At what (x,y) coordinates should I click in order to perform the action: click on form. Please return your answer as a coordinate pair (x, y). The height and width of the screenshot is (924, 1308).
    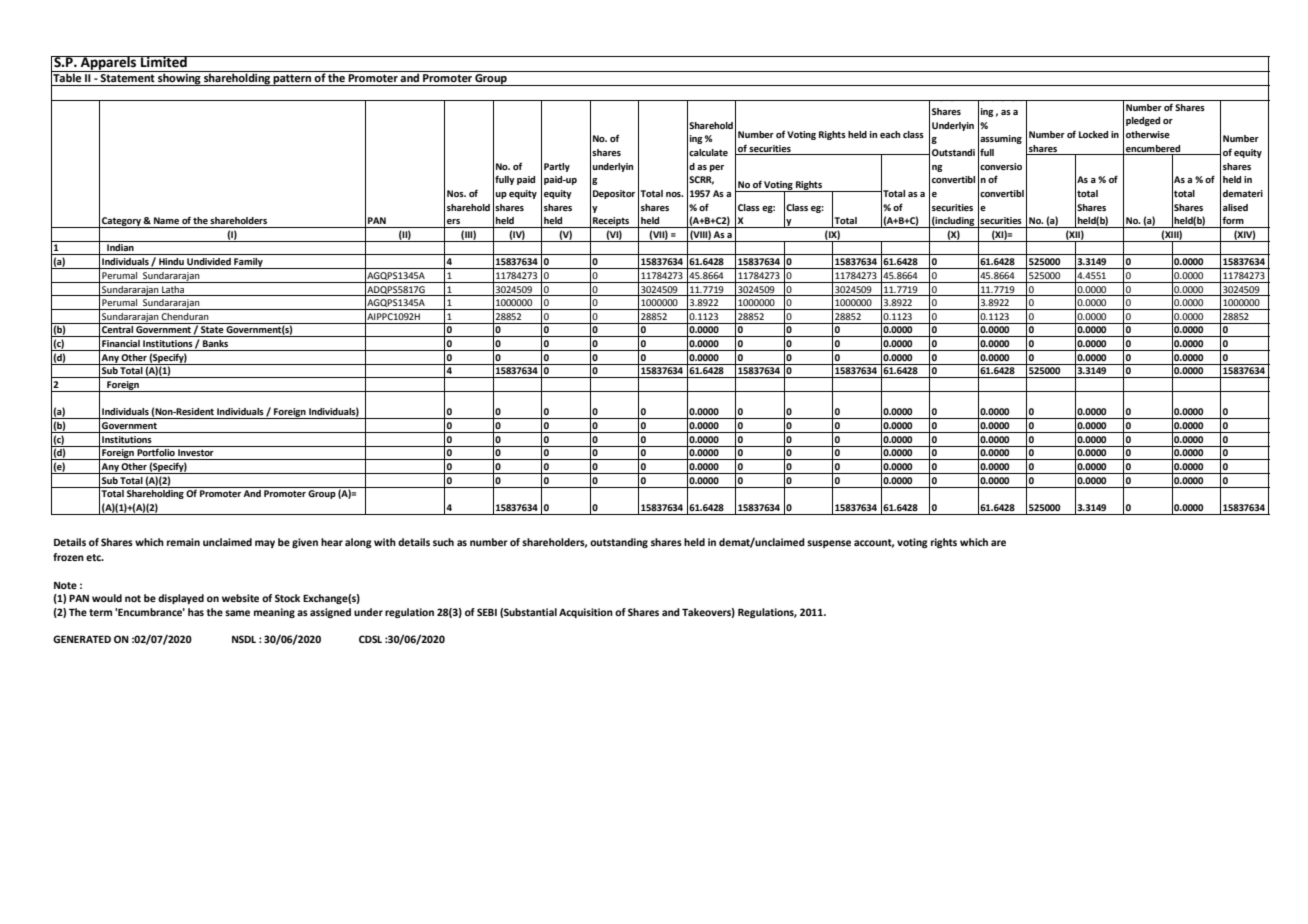
    Looking at the image, I should click on (1233, 220).
